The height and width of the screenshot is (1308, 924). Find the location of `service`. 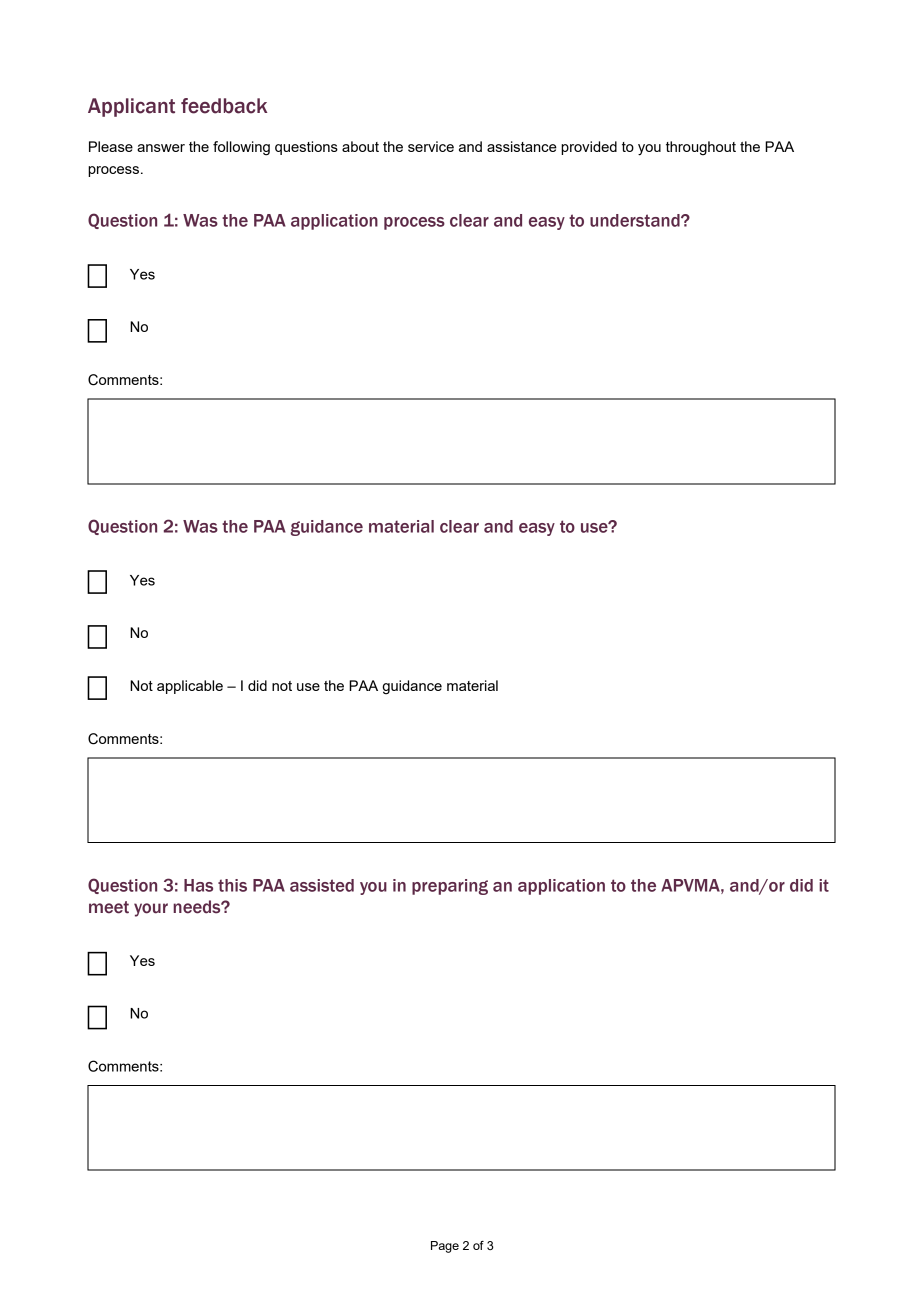

service is located at coordinates (431, 146).
